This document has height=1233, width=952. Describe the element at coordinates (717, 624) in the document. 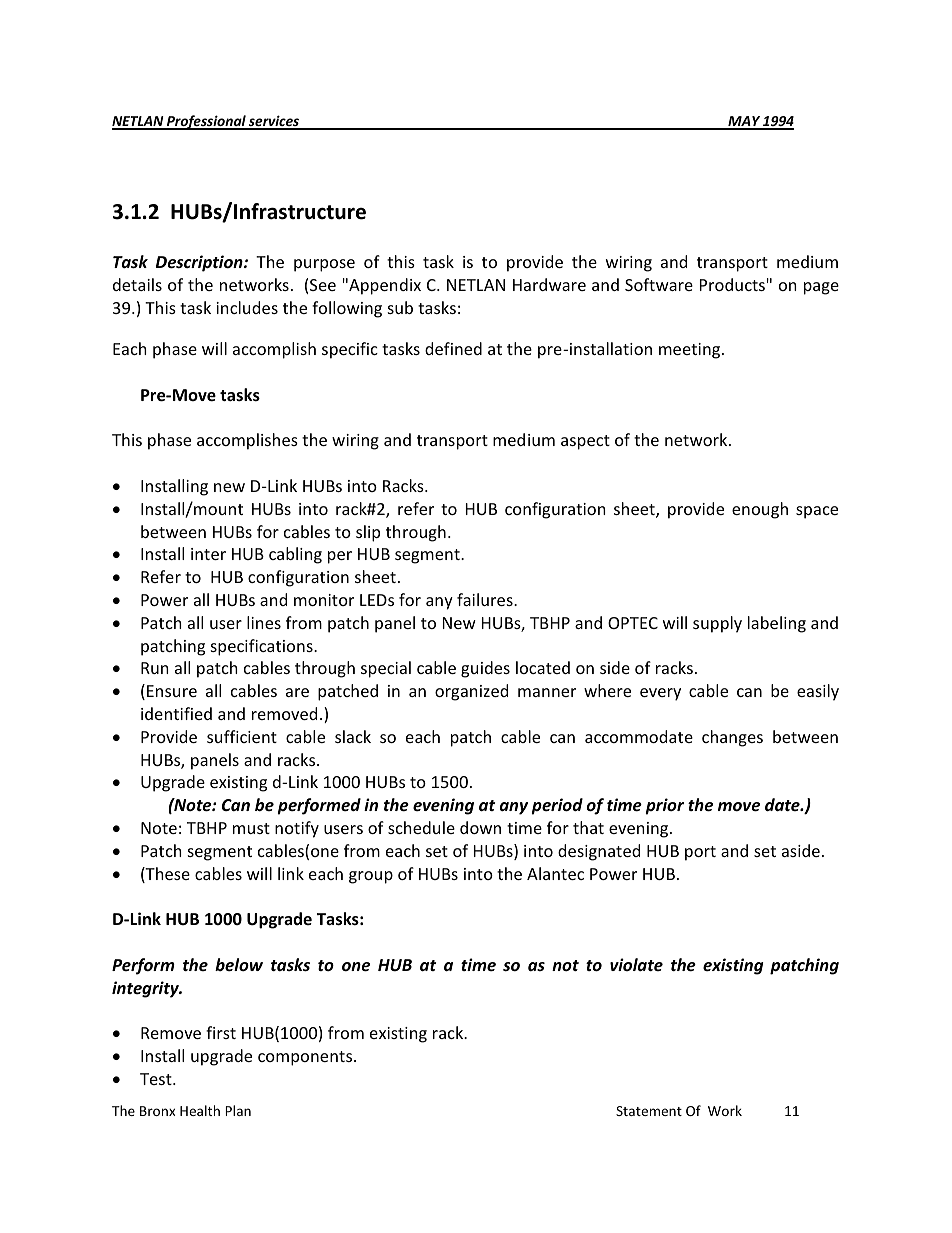

I see `supply` at that location.
